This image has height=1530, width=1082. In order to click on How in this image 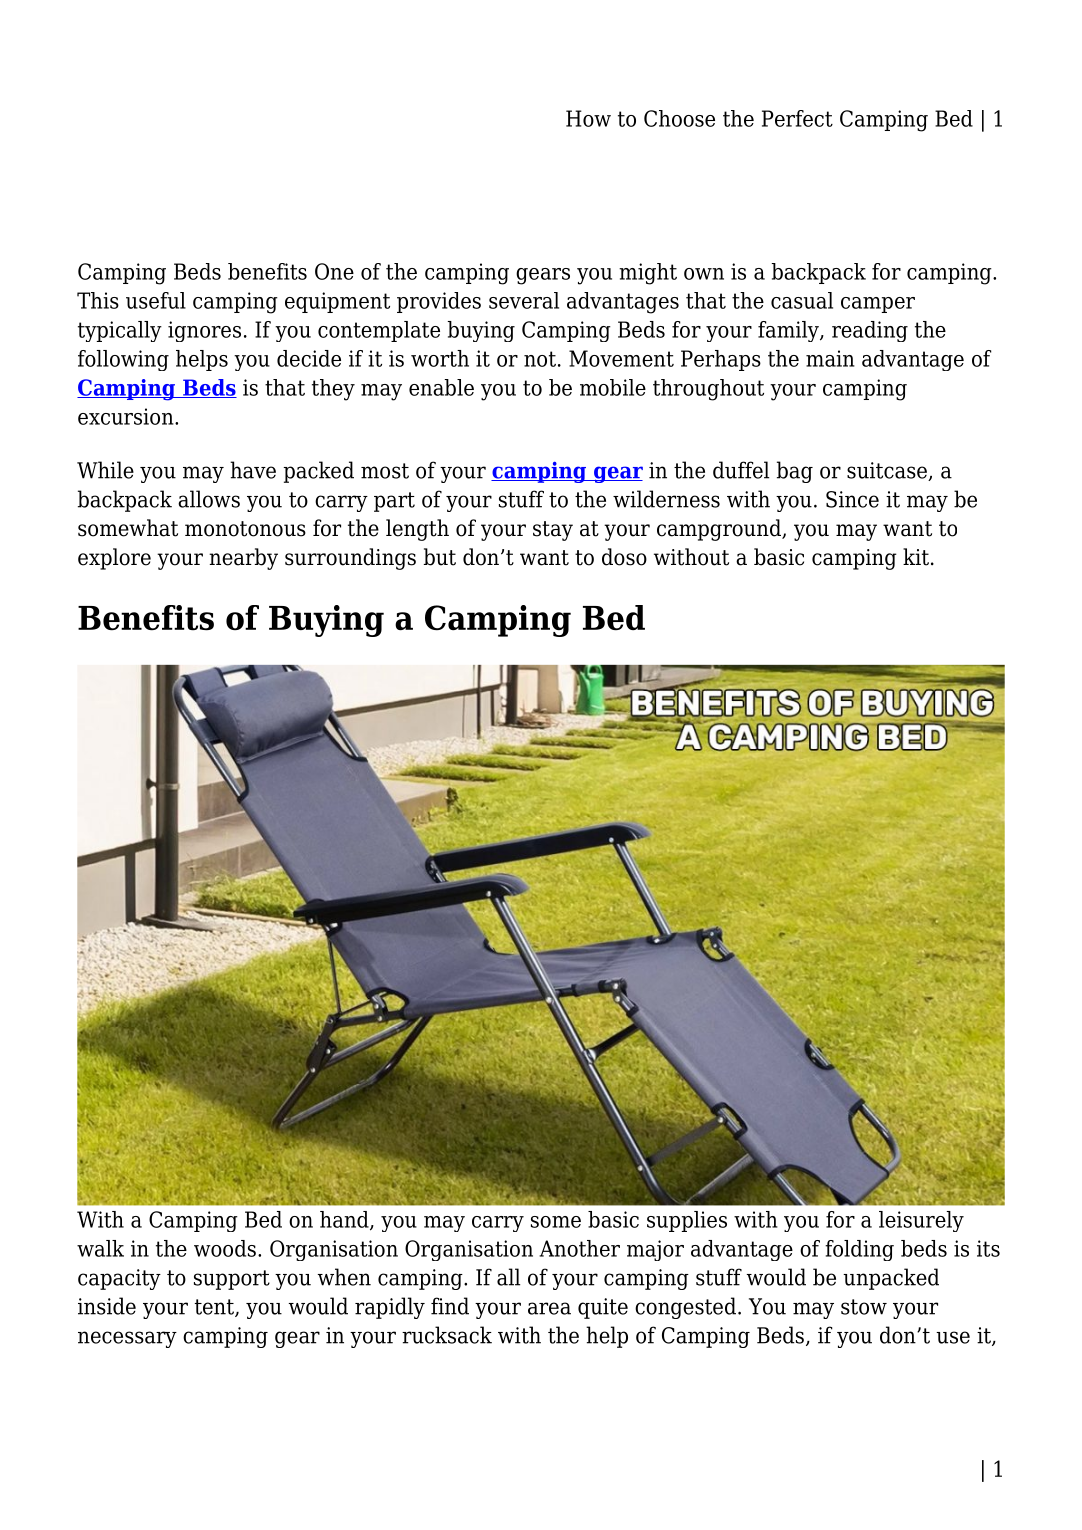, I will do `click(588, 118)`.
